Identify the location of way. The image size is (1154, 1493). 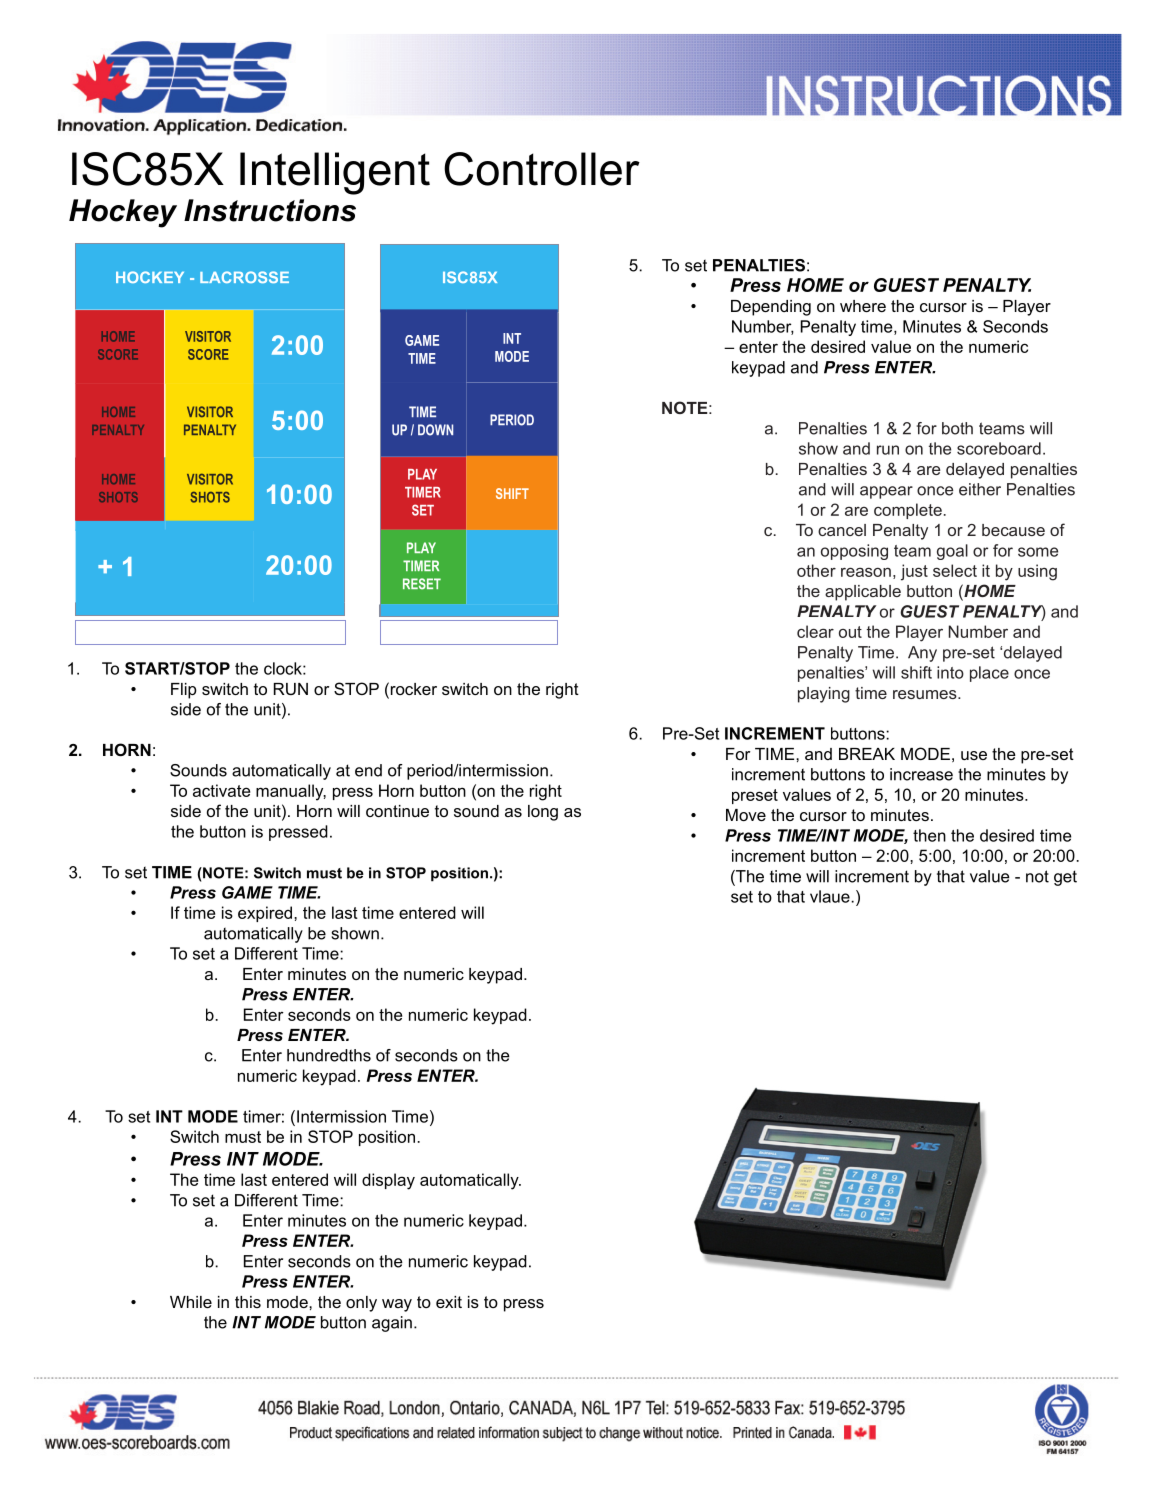
(397, 1305).
